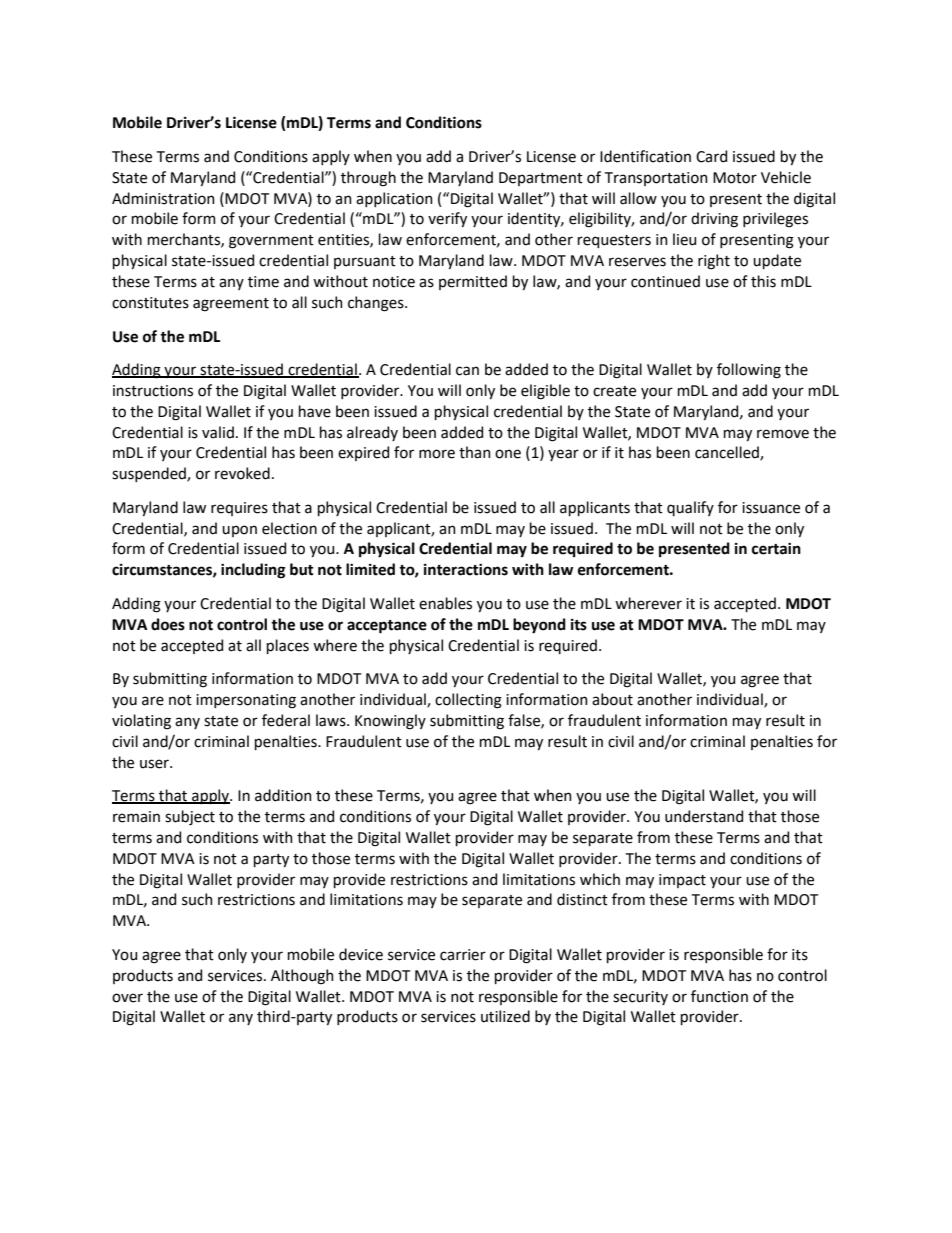 This document has height=1233, width=952. I want to click on certain, so click(776, 549).
